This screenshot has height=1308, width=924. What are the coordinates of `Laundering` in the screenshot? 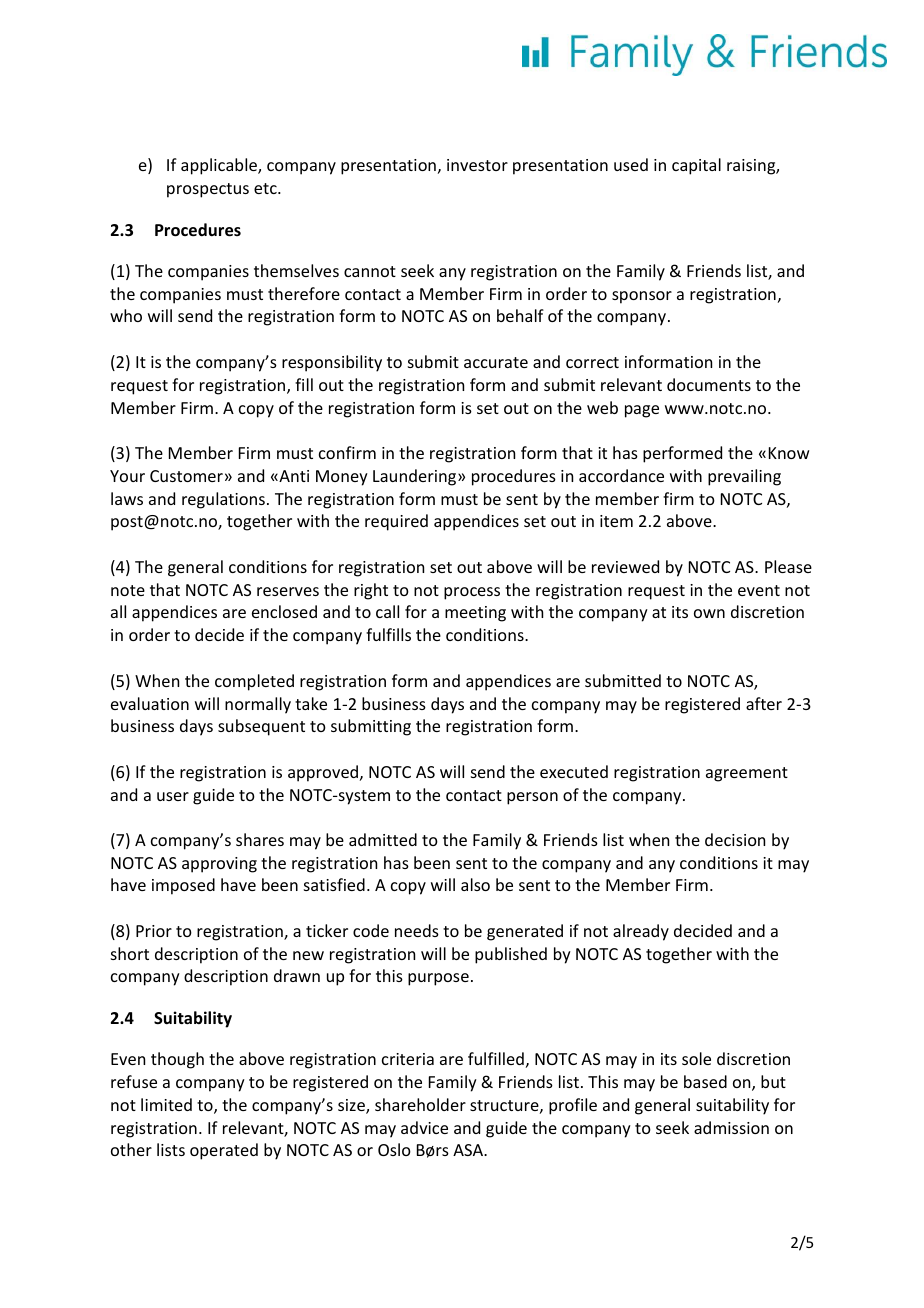 It's located at (416, 477).
